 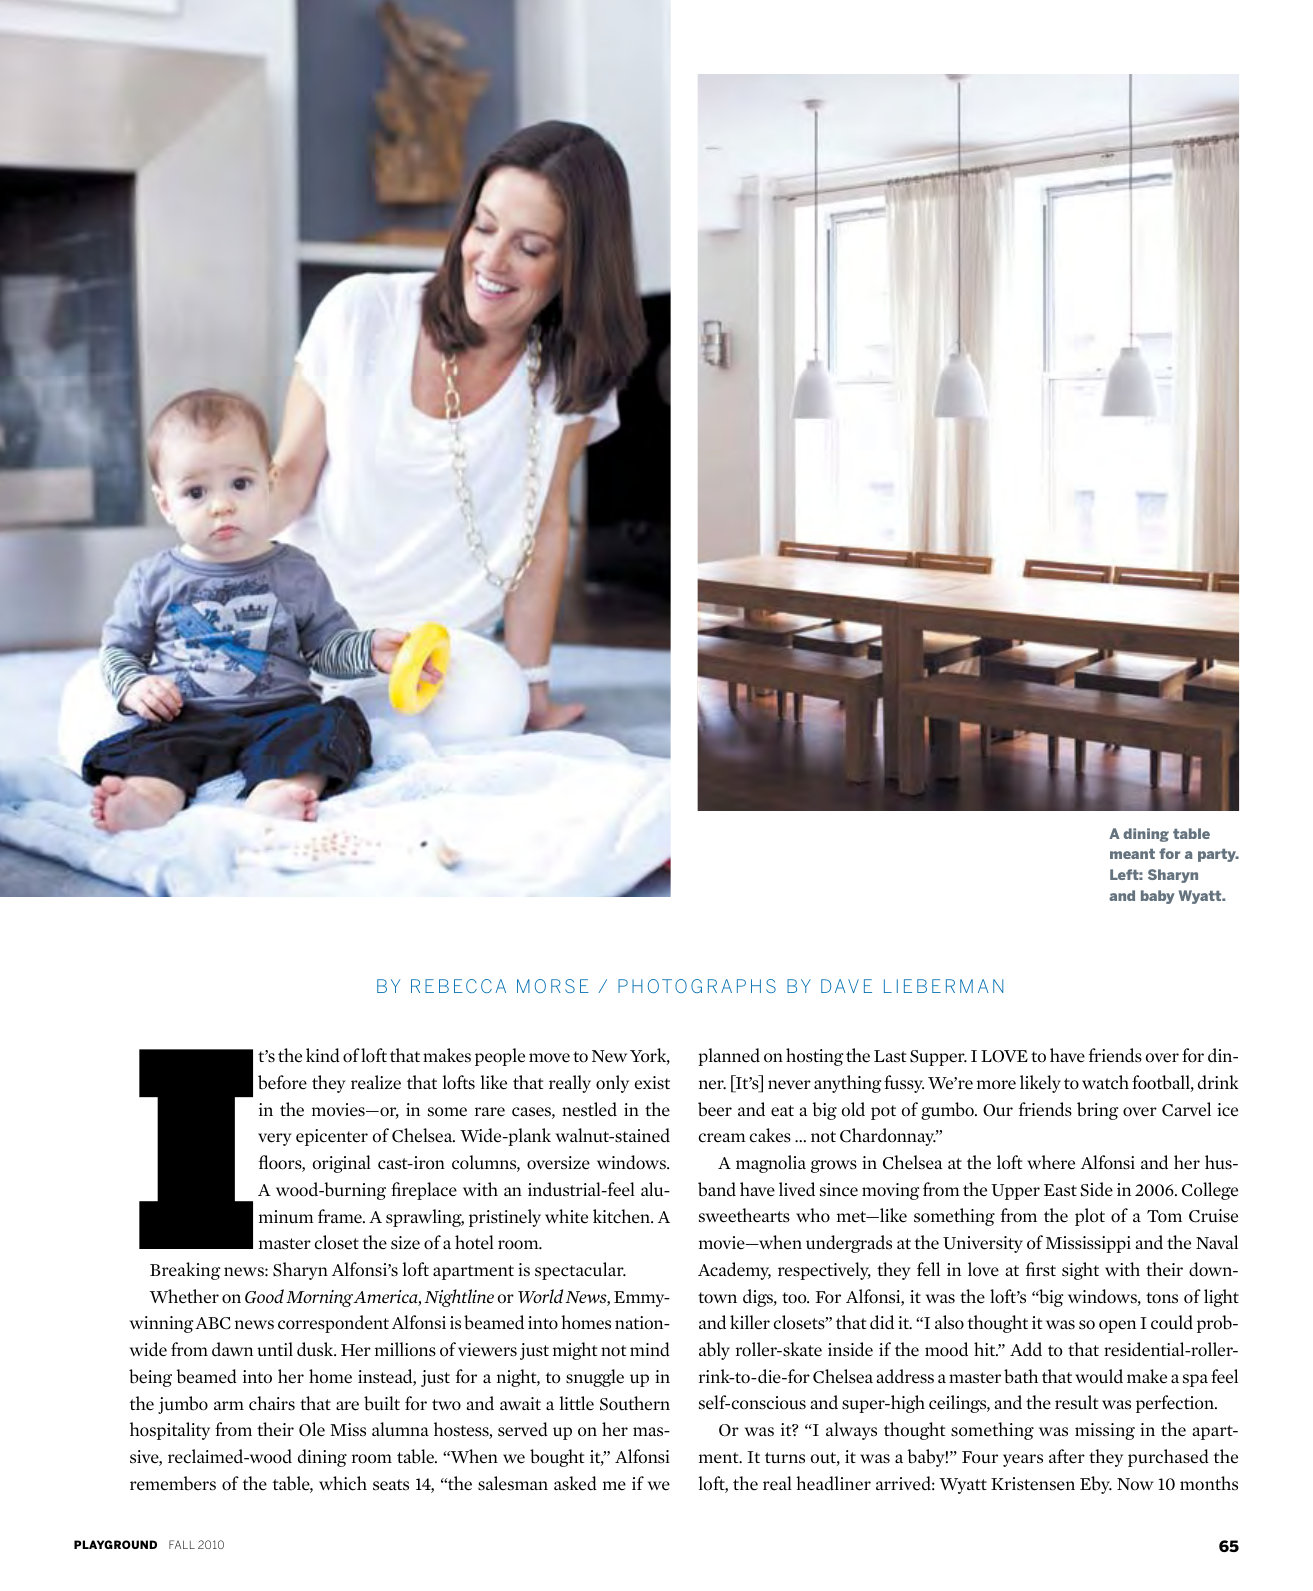 What do you see at coordinates (575, 1483) in the image?
I see `asked` at bounding box center [575, 1483].
